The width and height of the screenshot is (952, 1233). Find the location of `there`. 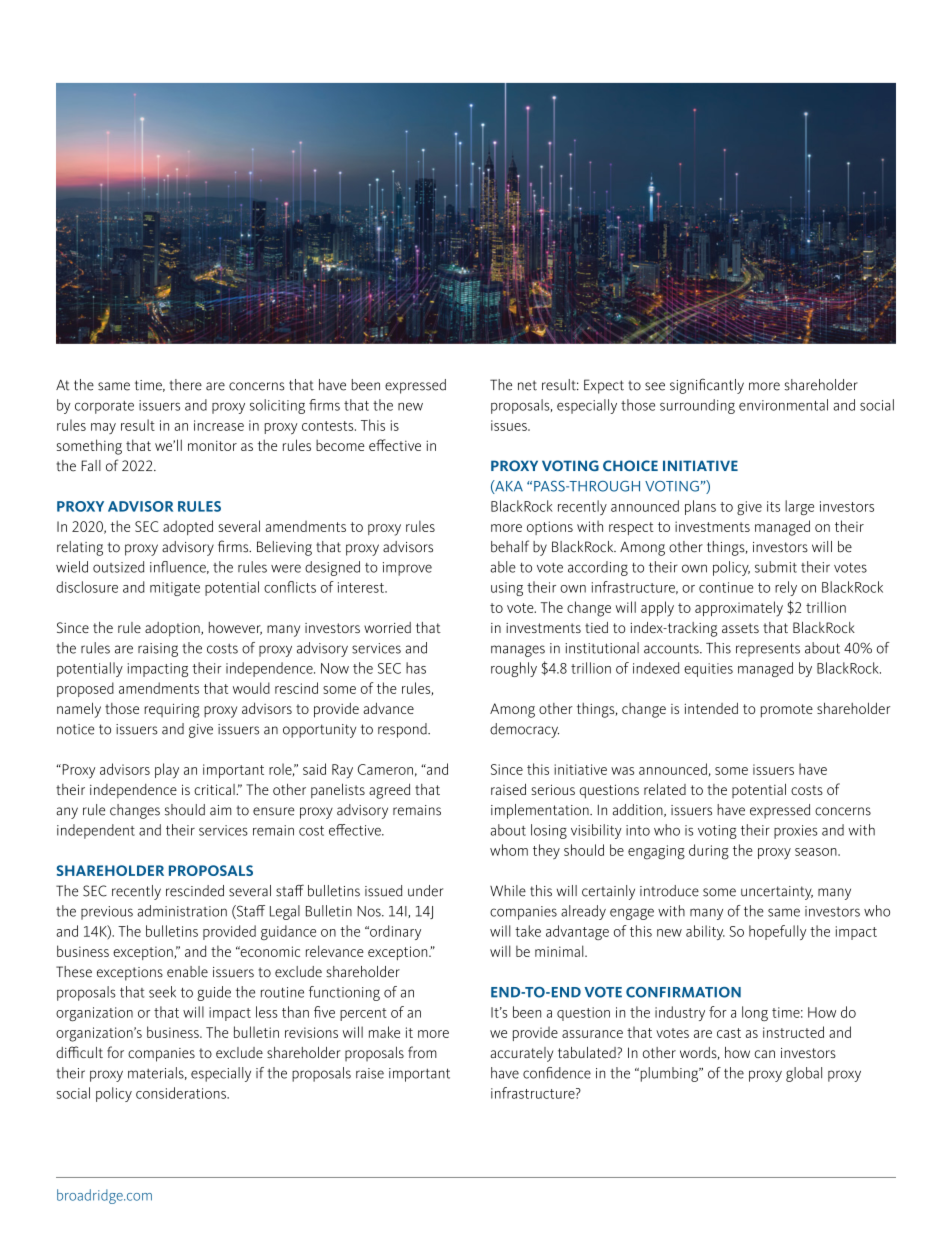

there is located at coordinates (186, 385).
